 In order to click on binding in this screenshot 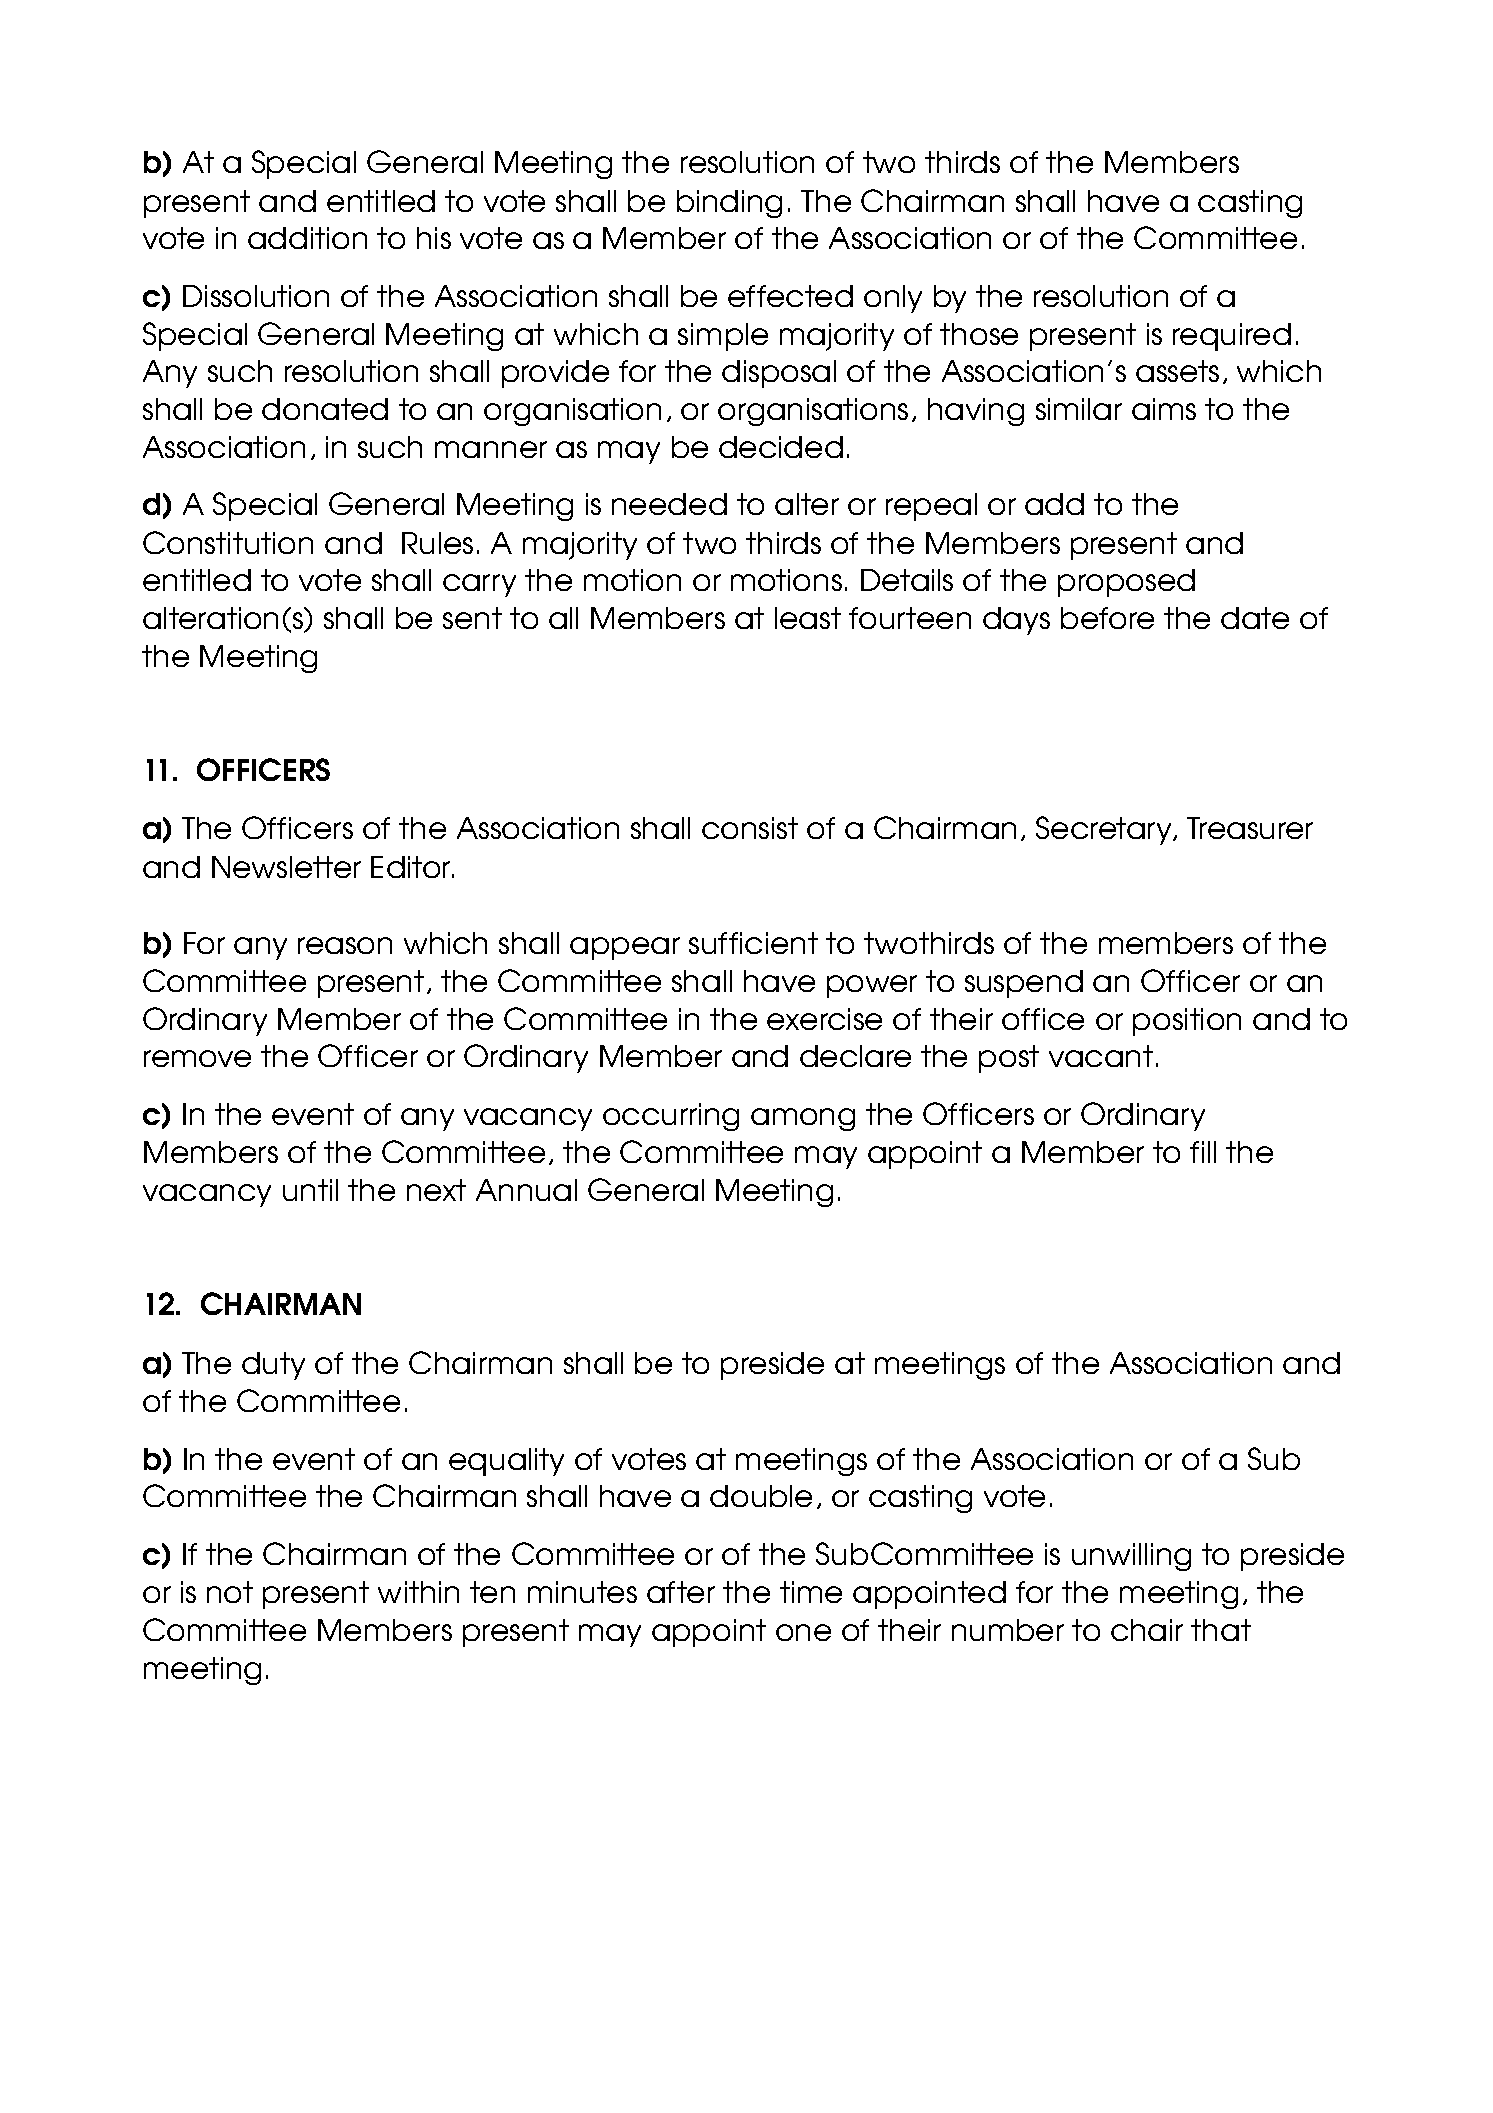, I will do `click(729, 204)`.
